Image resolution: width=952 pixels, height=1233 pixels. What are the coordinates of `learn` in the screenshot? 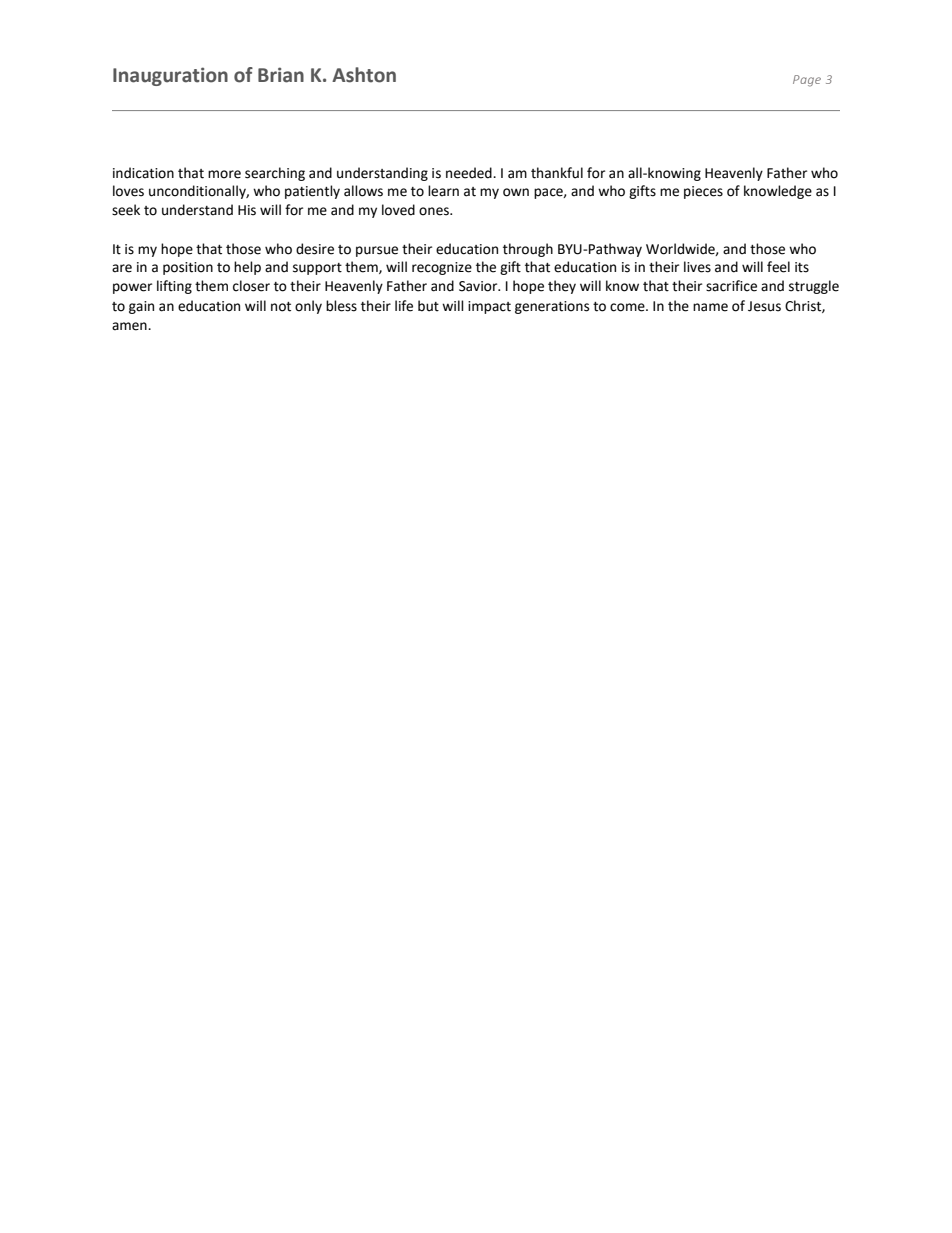 It's located at (443, 191).
